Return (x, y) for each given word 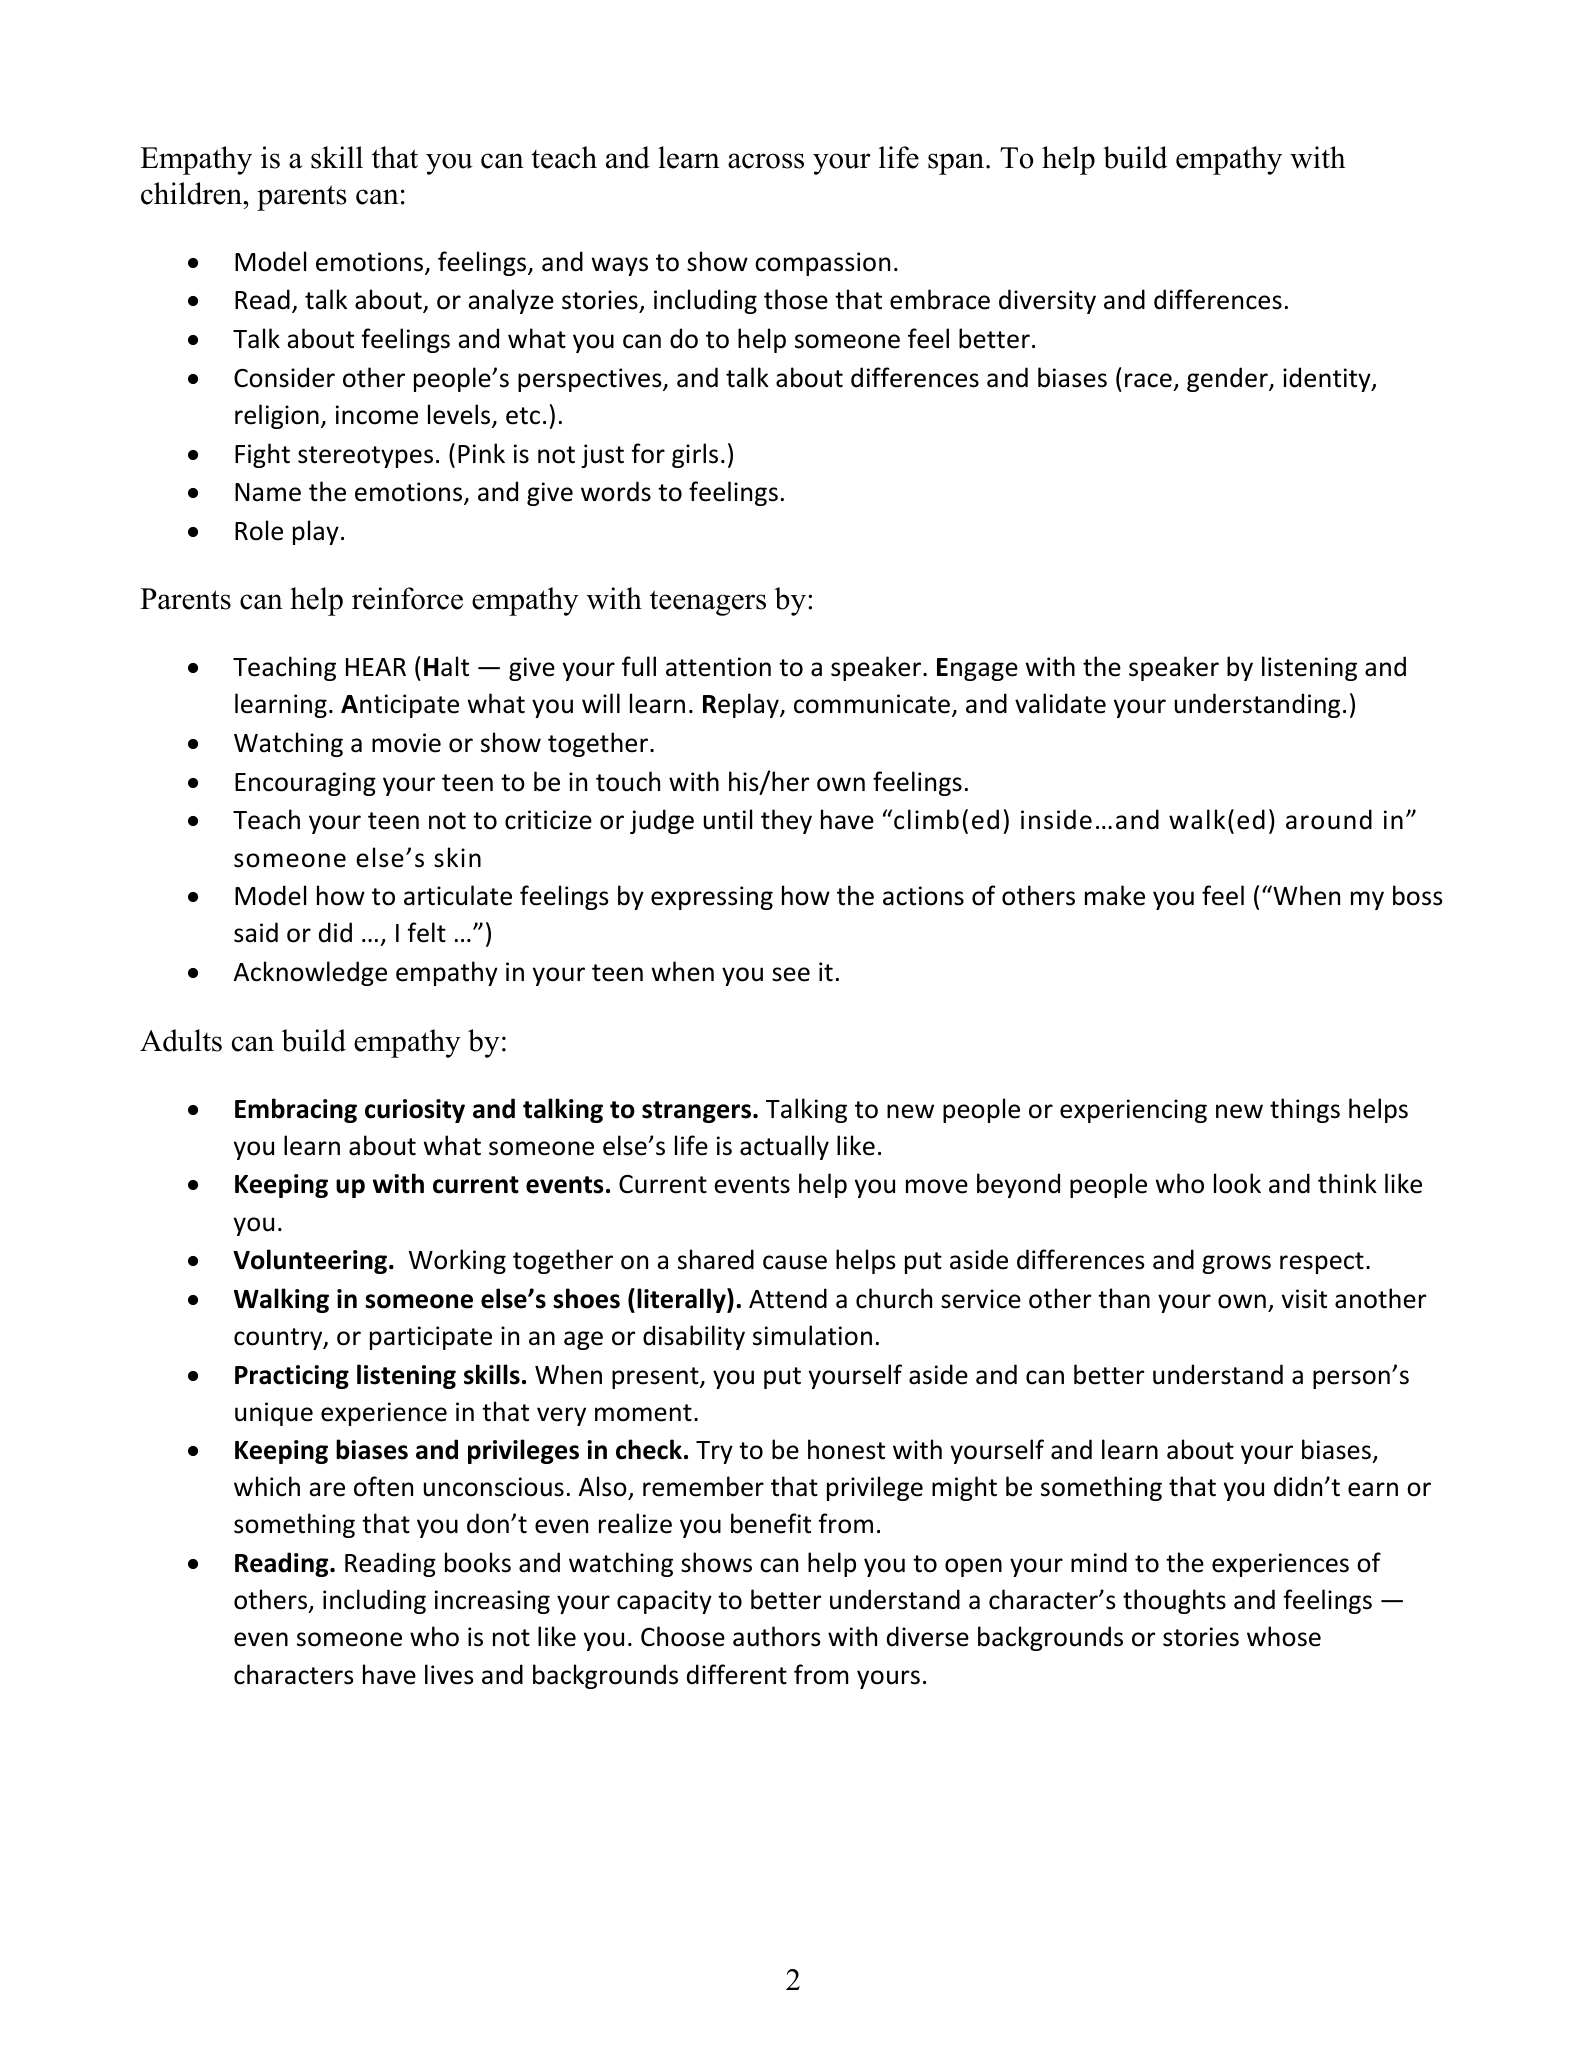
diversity (1047, 301)
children (192, 193)
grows (1236, 1264)
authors (777, 1636)
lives (449, 1674)
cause (795, 1262)
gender (1228, 379)
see (791, 974)
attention (718, 667)
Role (259, 530)
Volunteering (310, 1261)
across (766, 161)
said (256, 932)
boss (1418, 895)
